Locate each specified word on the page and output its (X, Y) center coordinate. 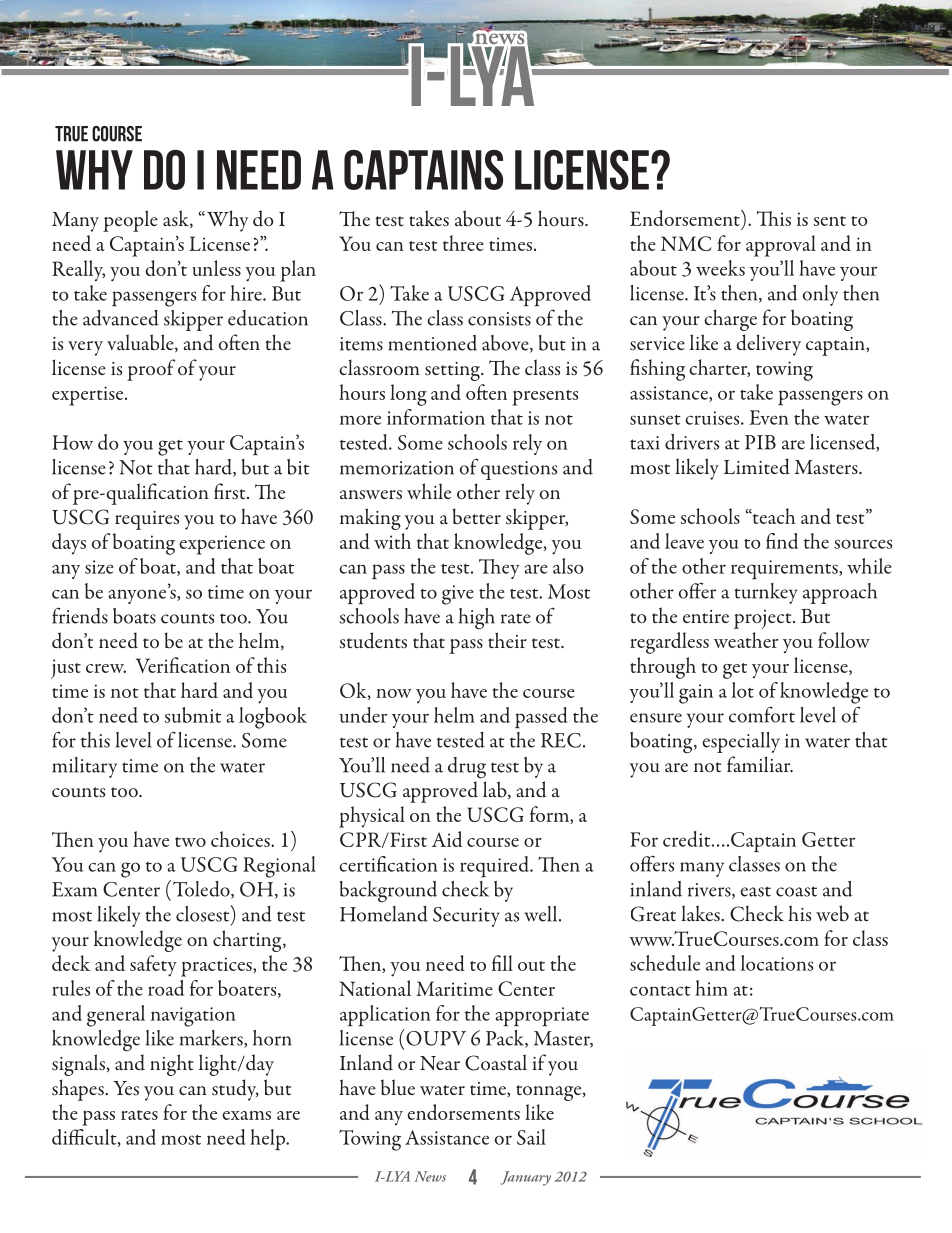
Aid (447, 839)
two (190, 842)
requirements (785, 570)
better (476, 516)
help (268, 1140)
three (463, 243)
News (430, 1176)
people (130, 221)
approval (781, 246)
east (755, 891)
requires (147, 520)
